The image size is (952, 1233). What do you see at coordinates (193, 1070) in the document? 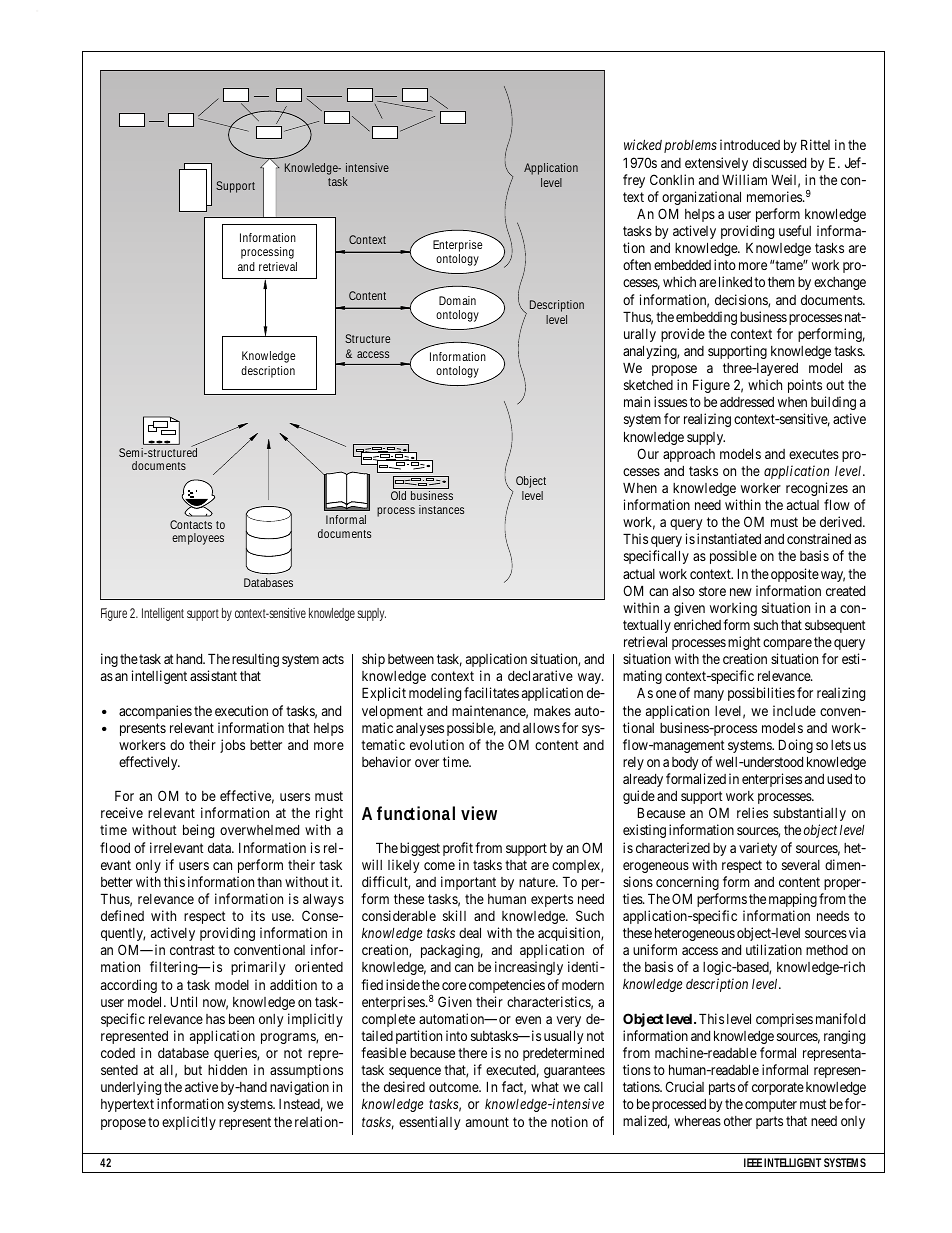
I see `but` at bounding box center [193, 1070].
